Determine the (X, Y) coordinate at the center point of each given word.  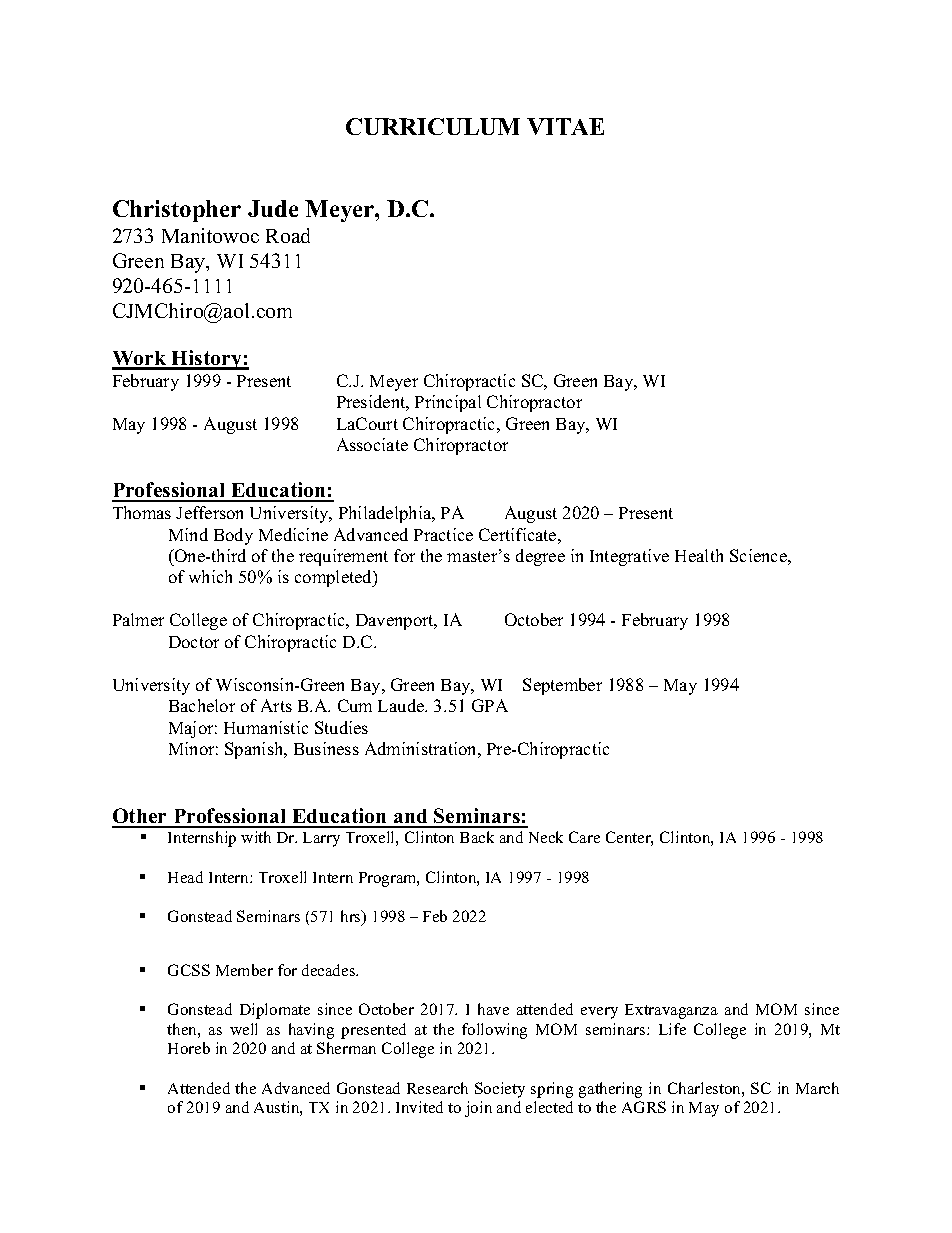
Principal (448, 403)
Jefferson (209, 512)
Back (477, 837)
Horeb (189, 1048)
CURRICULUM (433, 126)
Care (584, 837)
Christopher (177, 211)
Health (699, 555)
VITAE (565, 126)
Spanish (255, 750)
